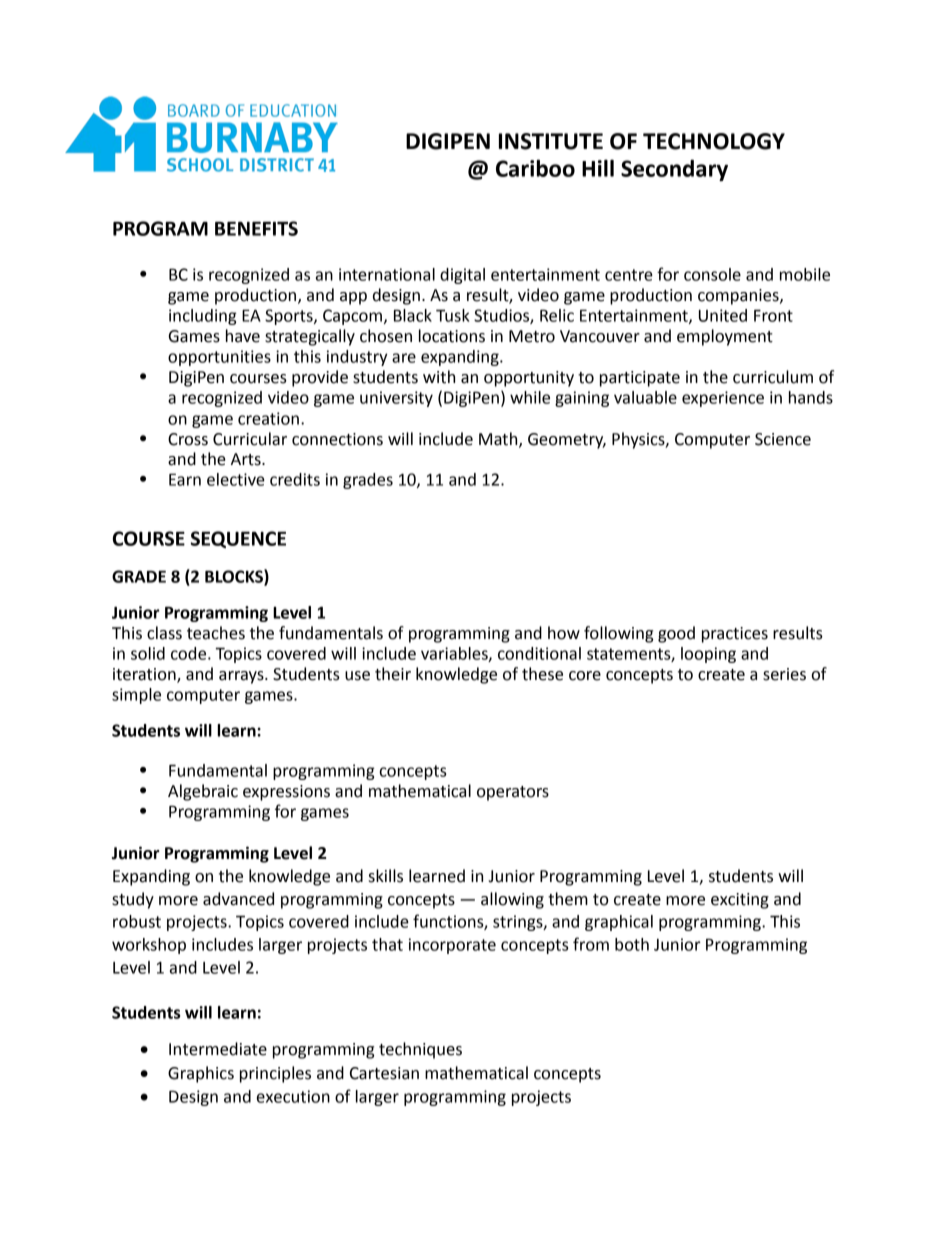 The width and height of the document is (952, 1233). What do you see at coordinates (216, 633) in the document?
I see `teaches` at bounding box center [216, 633].
